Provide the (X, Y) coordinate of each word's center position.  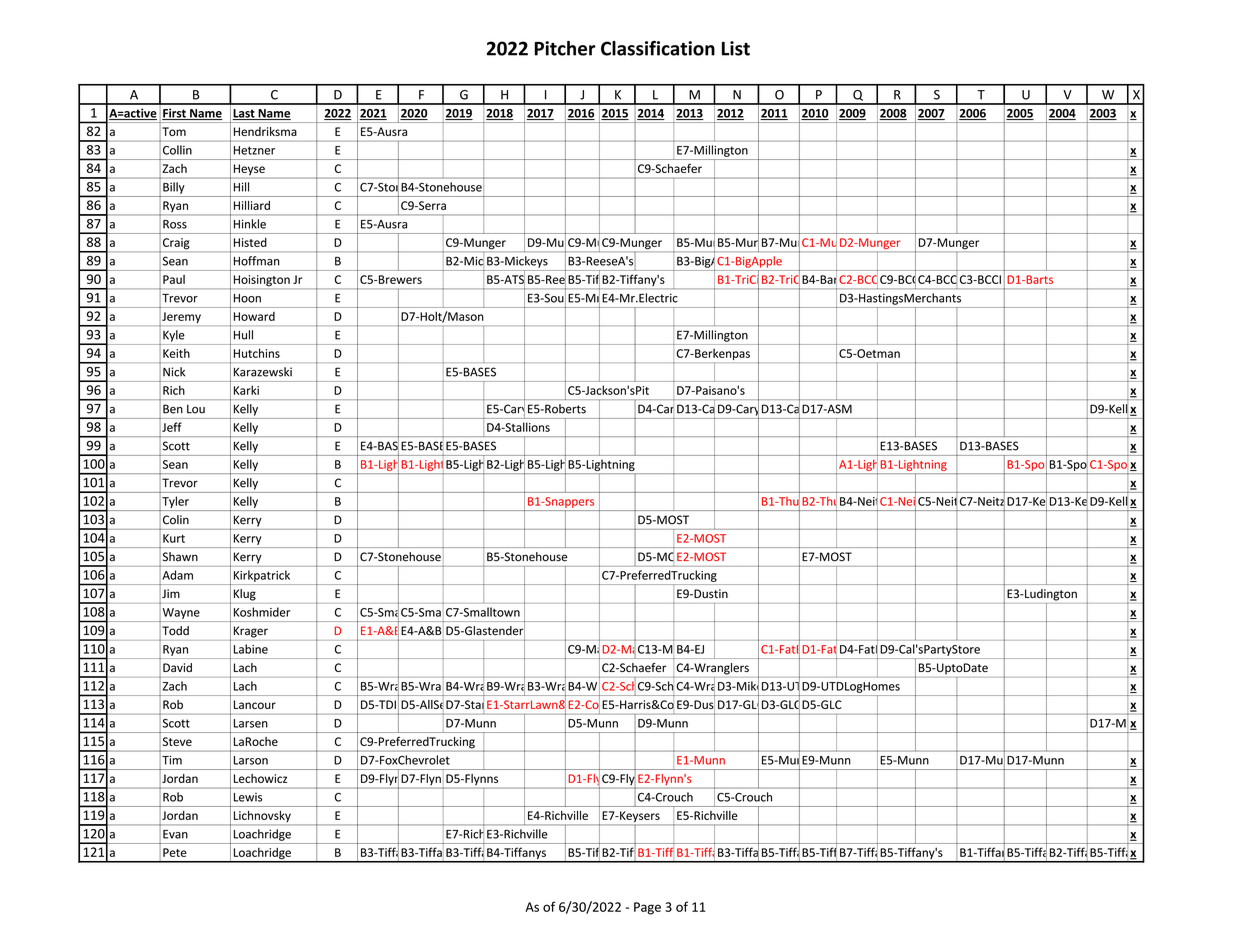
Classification (658, 48)
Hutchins (257, 353)
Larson (251, 760)
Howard (254, 316)
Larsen (251, 723)
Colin (176, 520)
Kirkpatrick (262, 576)
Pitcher (565, 48)
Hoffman (257, 261)
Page (647, 908)
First (175, 114)
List (736, 48)
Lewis (248, 797)
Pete (175, 852)
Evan (175, 834)
